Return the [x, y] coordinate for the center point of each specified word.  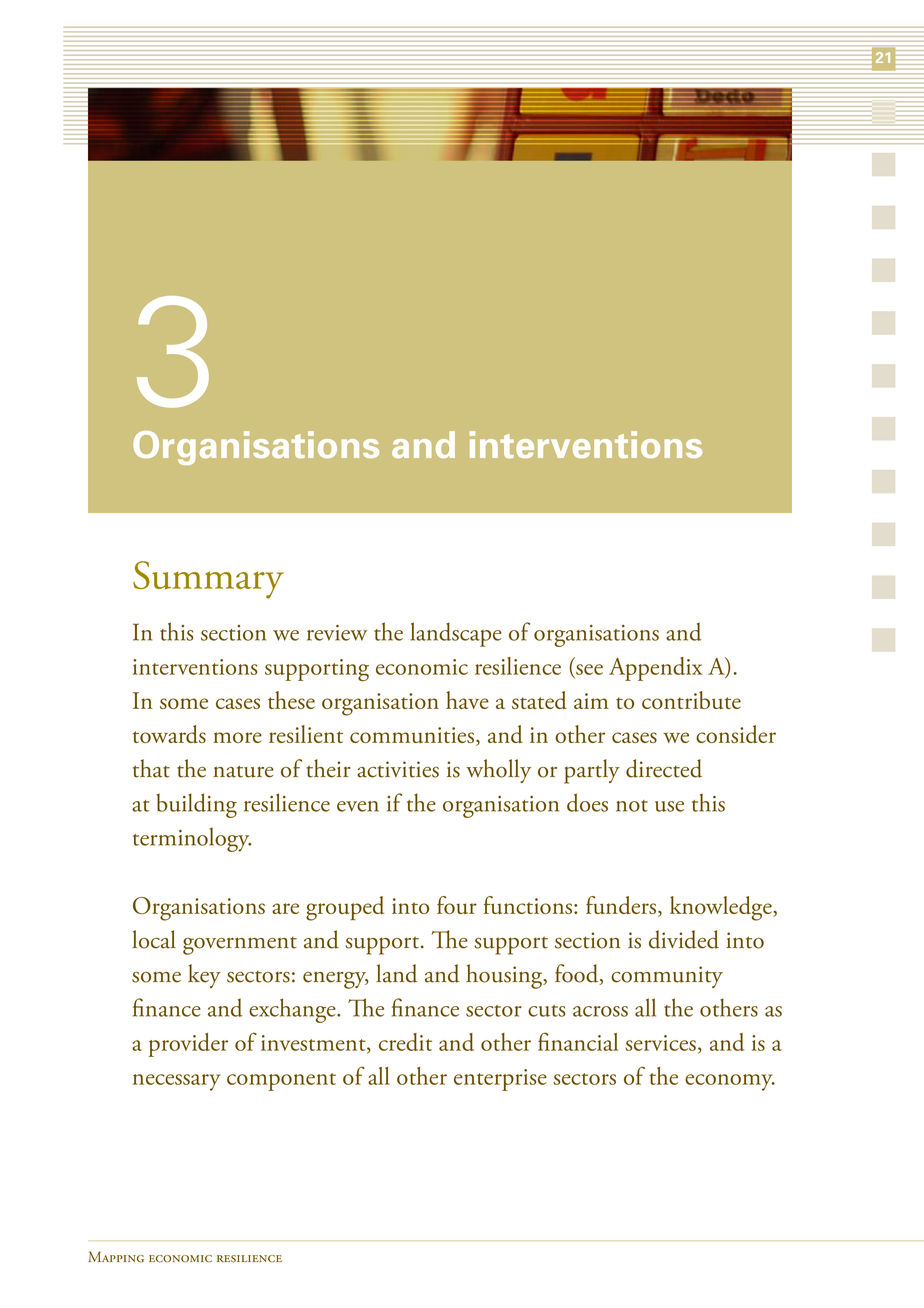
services [660, 1043]
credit [405, 1042]
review [337, 633]
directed [664, 768]
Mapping [116, 1257]
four [457, 905]
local [154, 939]
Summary [208, 580]
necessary [176, 1082]
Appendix [656, 669]
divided [684, 939]
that [151, 768]
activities [398, 769]
